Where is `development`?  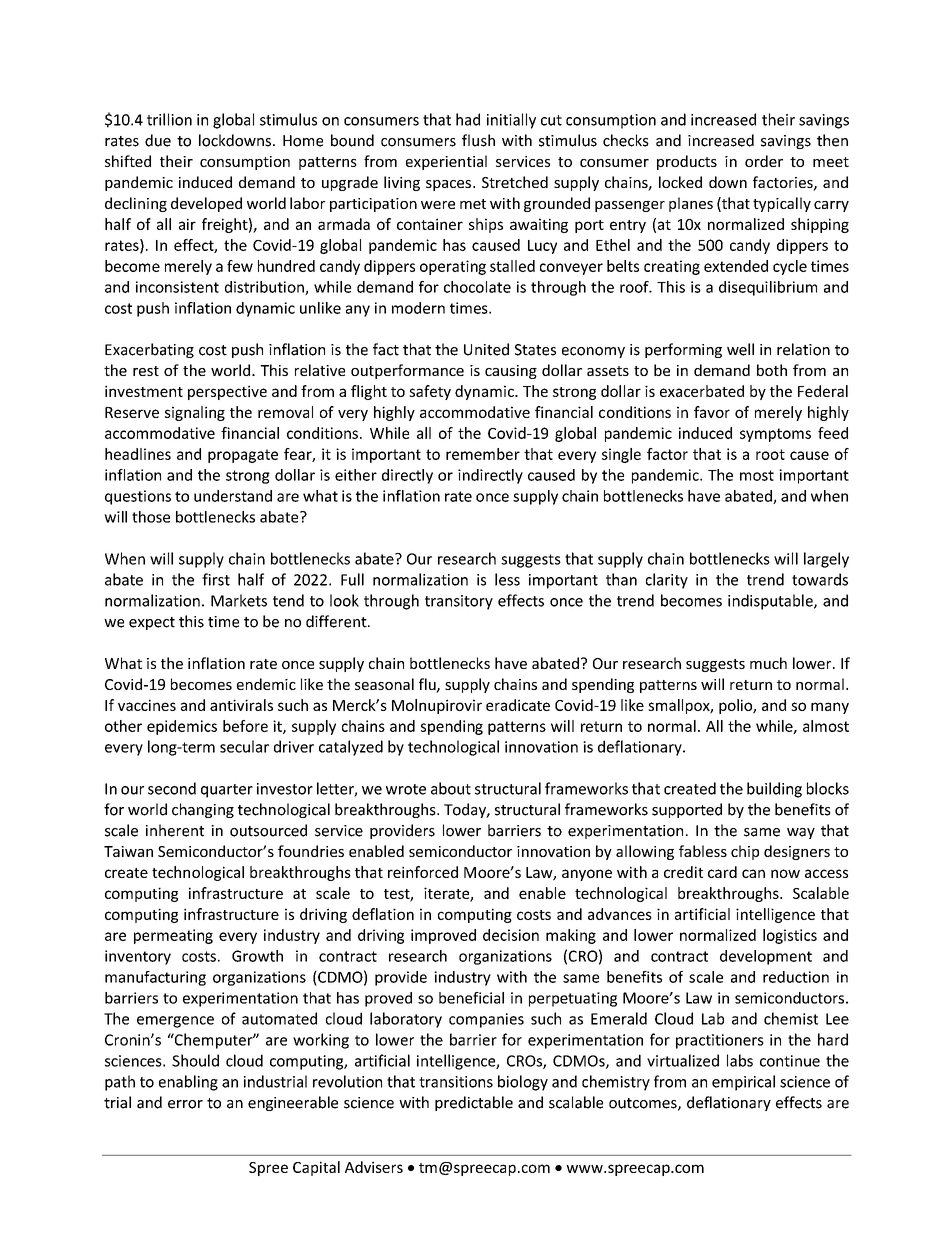 development is located at coordinates (766, 957).
